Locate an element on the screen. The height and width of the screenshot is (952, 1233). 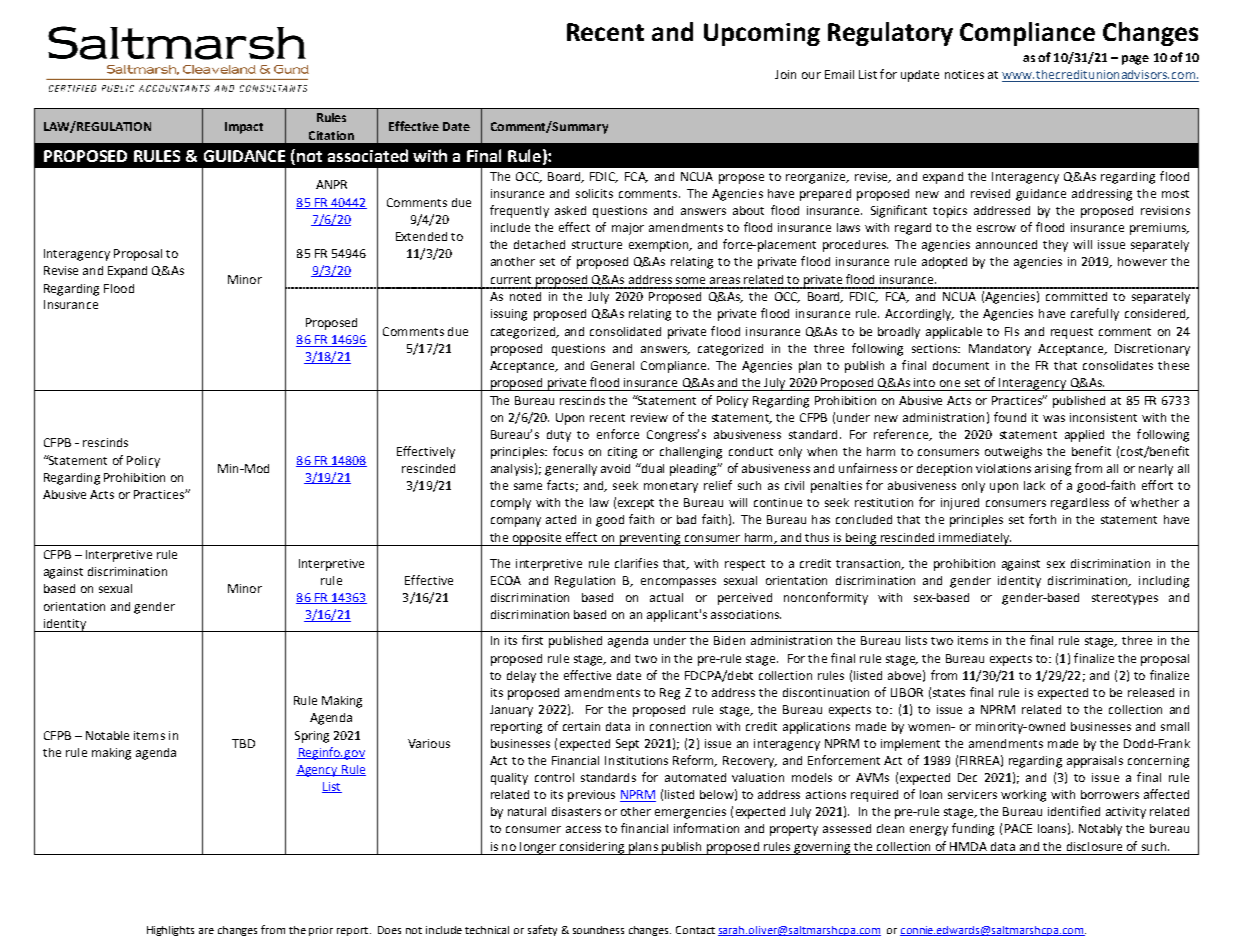
major is located at coordinates (628, 229).
